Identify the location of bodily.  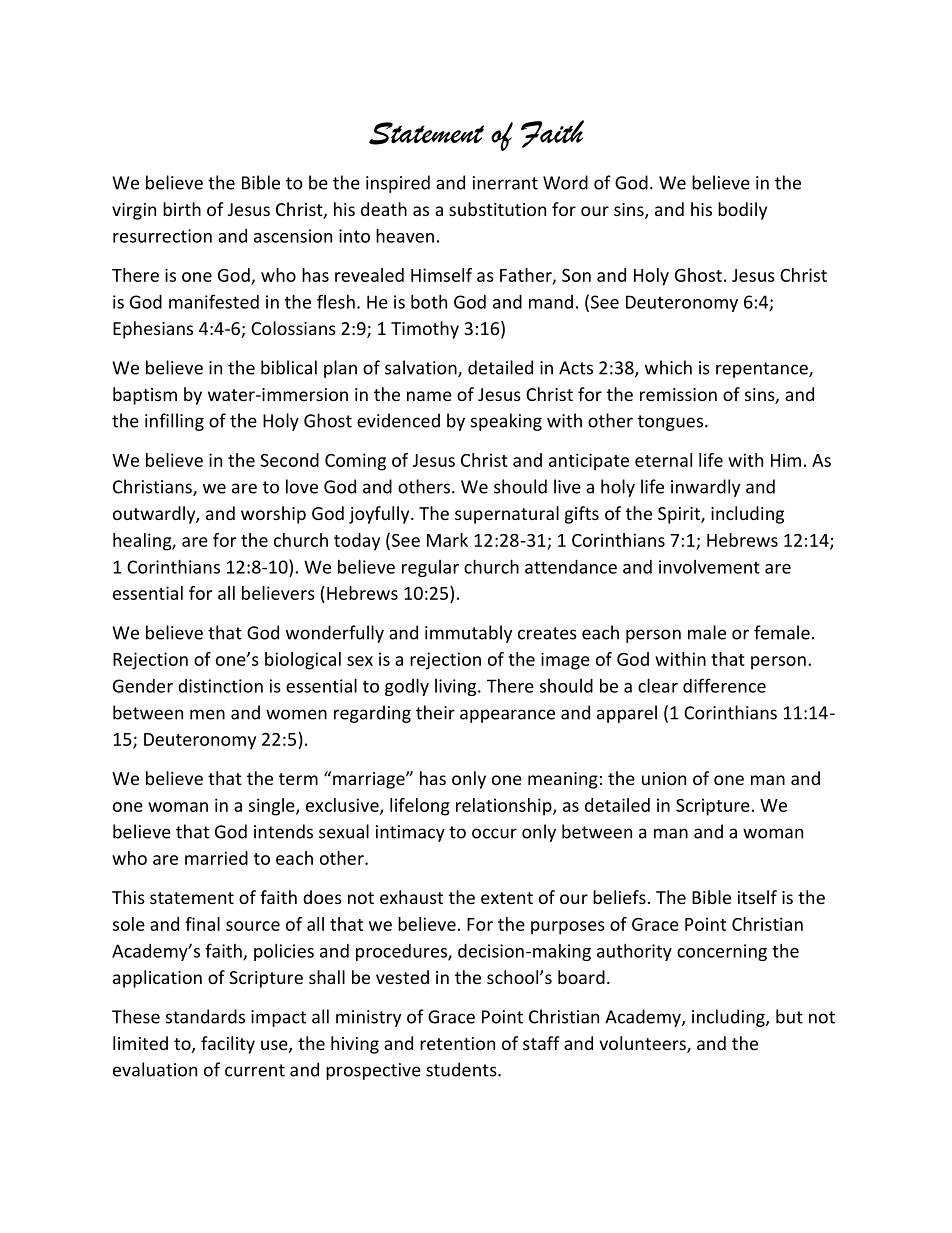
(742, 211).
